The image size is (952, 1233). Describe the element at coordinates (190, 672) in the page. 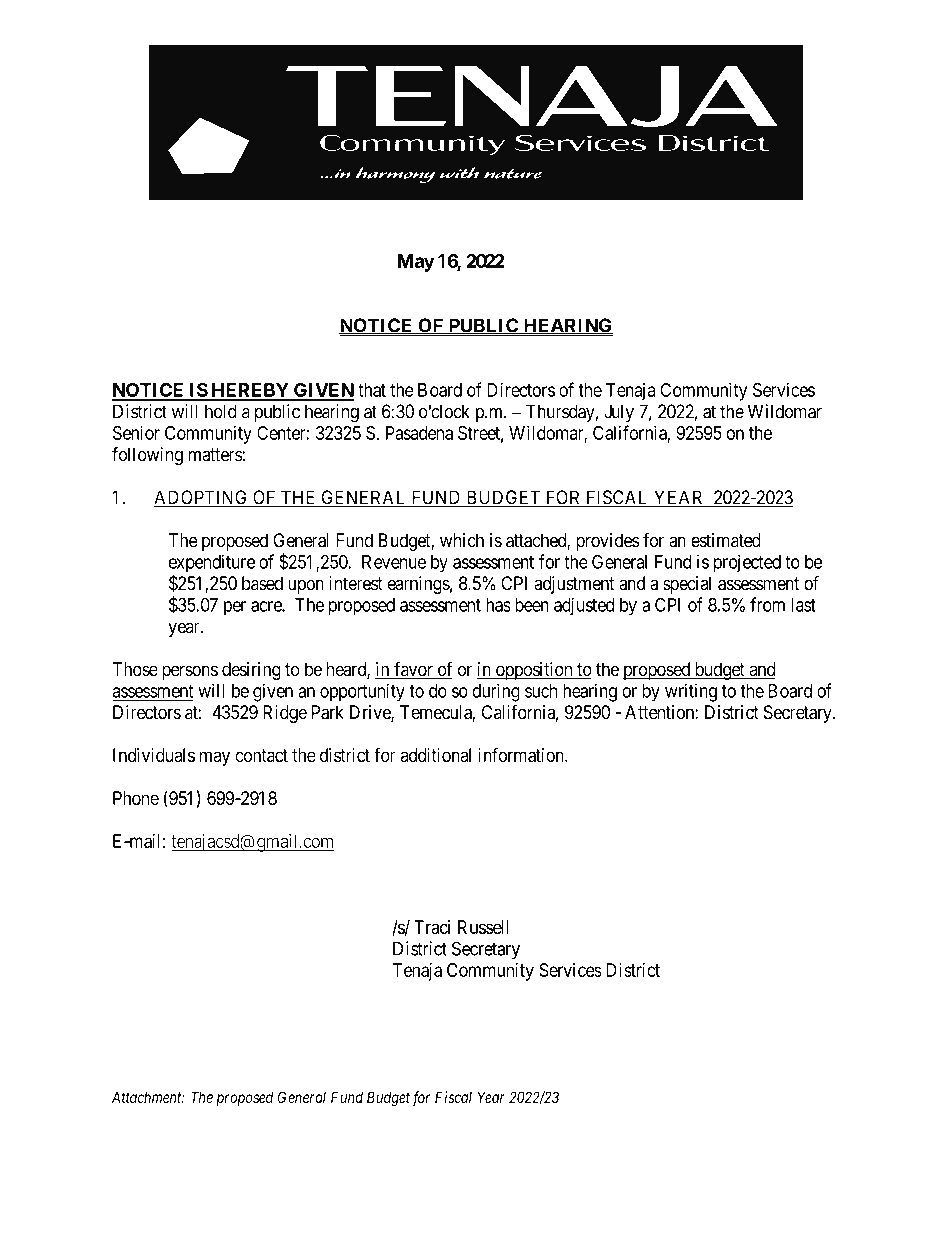

I see `persons` at that location.
